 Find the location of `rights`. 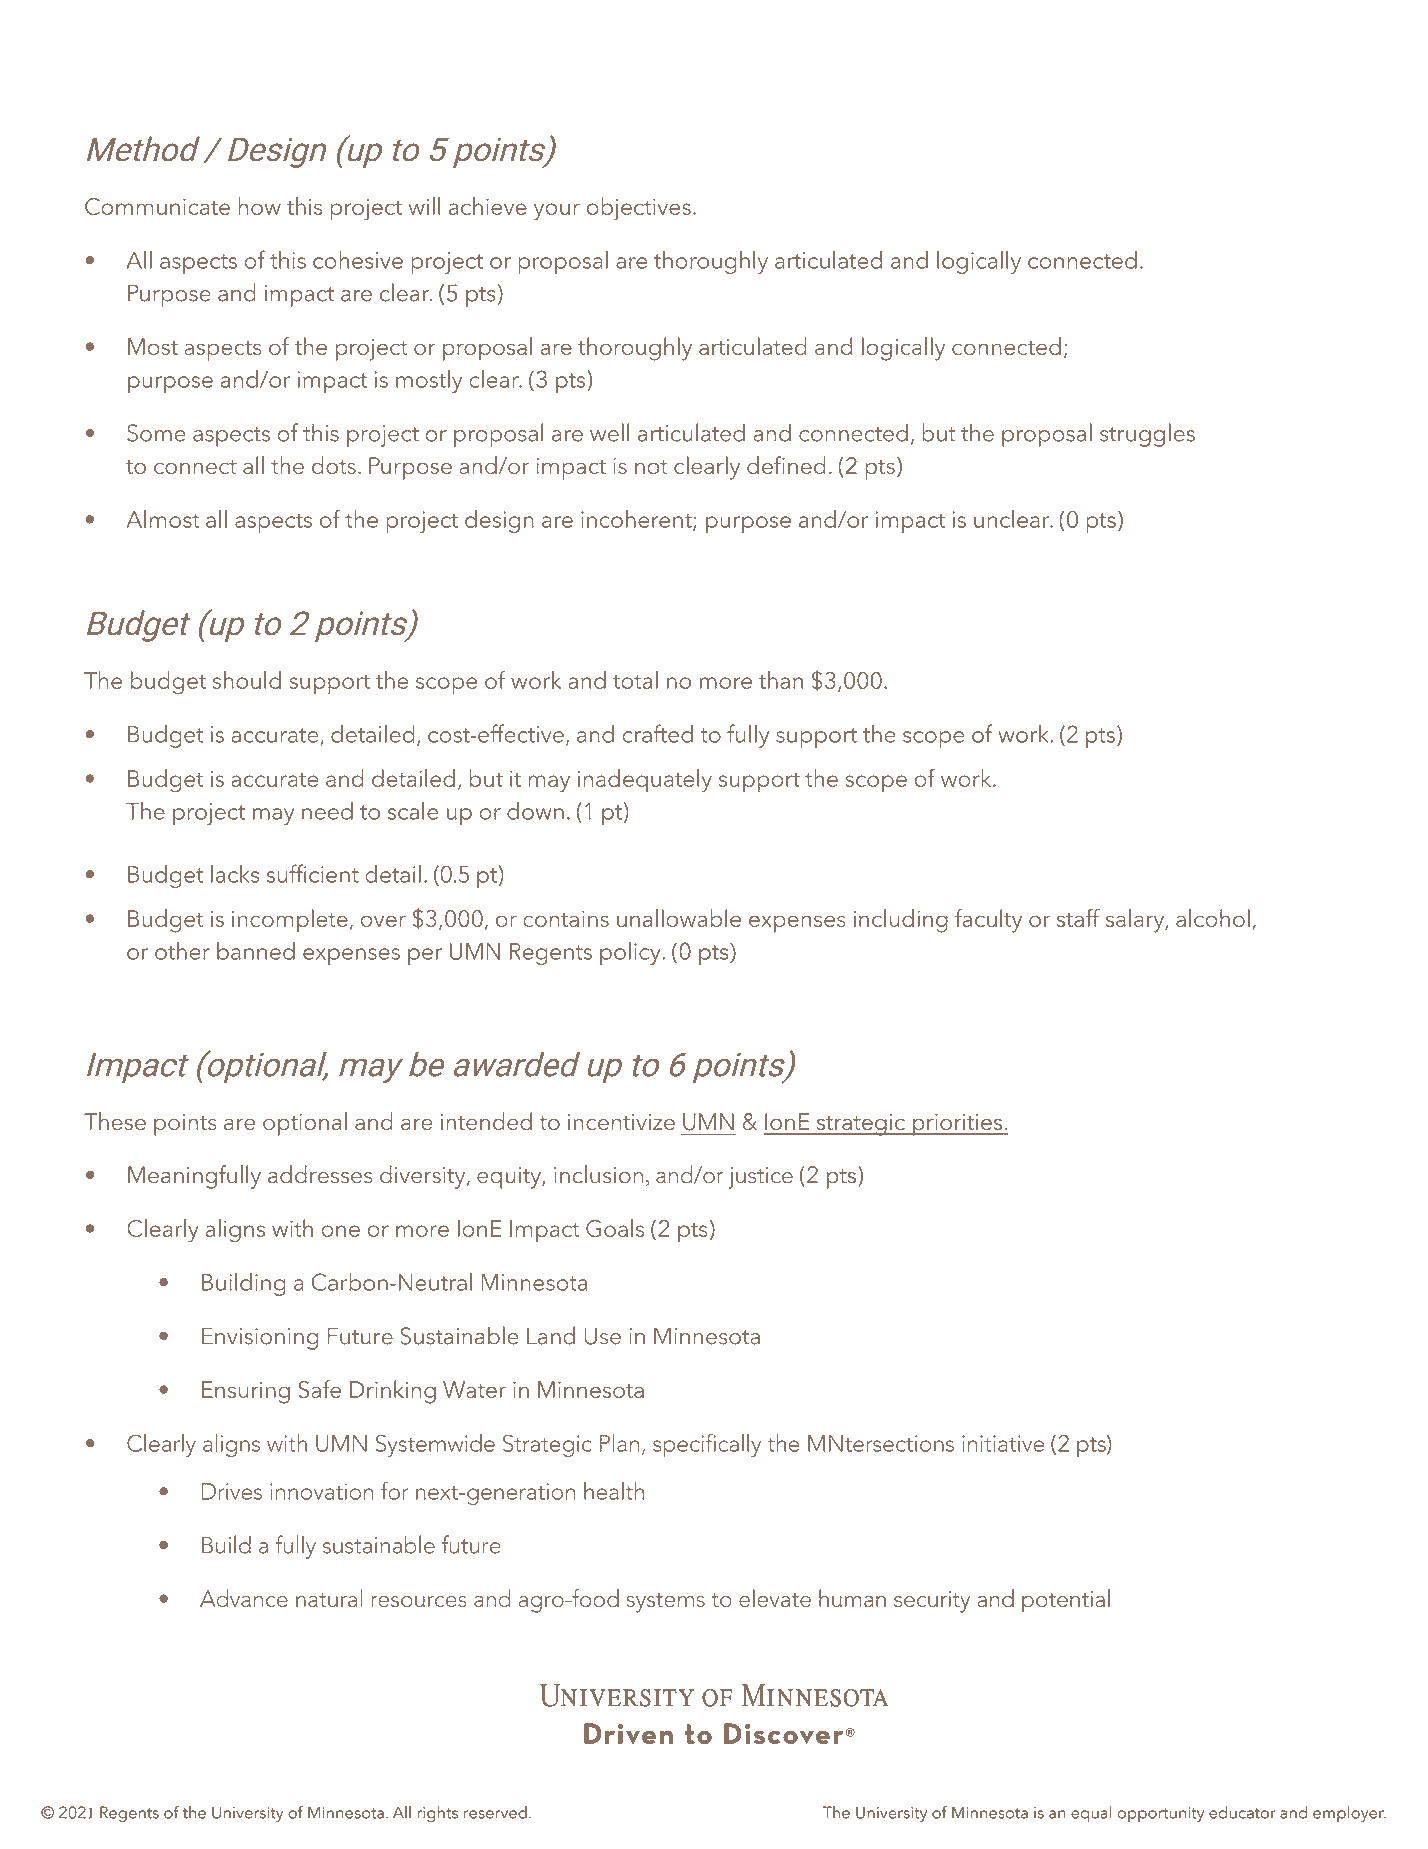

rights is located at coordinates (437, 1814).
